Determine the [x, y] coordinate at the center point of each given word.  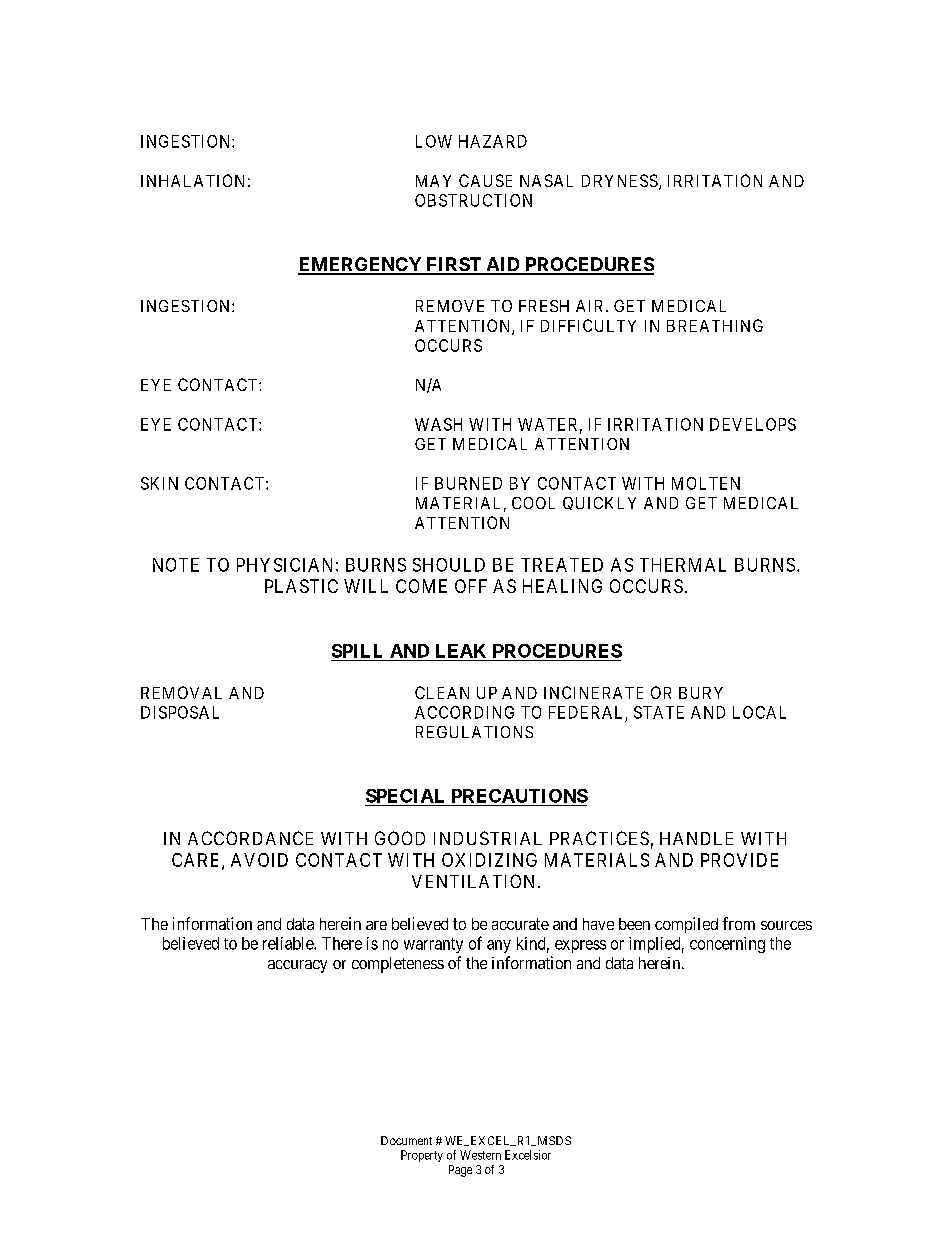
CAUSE [485, 180]
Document [406, 1140]
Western [480, 1155]
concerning [727, 945]
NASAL [546, 180]
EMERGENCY [361, 265]
